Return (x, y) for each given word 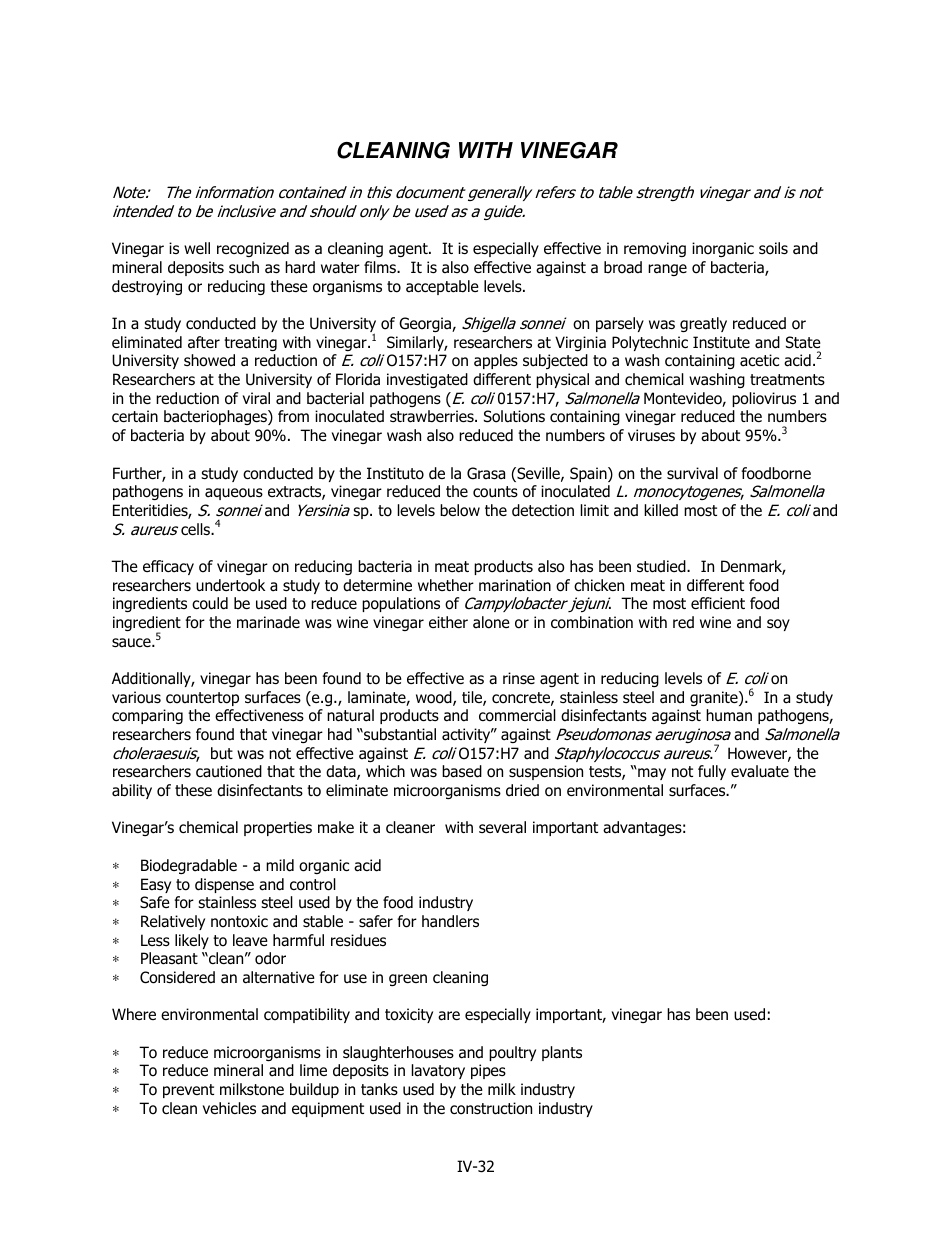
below (460, 510)
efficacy (168, 567)
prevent (188, 1091)
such (244, 267)
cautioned (229, 771)
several (502, 827)
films (381, 267)
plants (562, 1053)
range (667, 270)
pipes (488, 1071)
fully (712, 772)
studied (662, 566)
